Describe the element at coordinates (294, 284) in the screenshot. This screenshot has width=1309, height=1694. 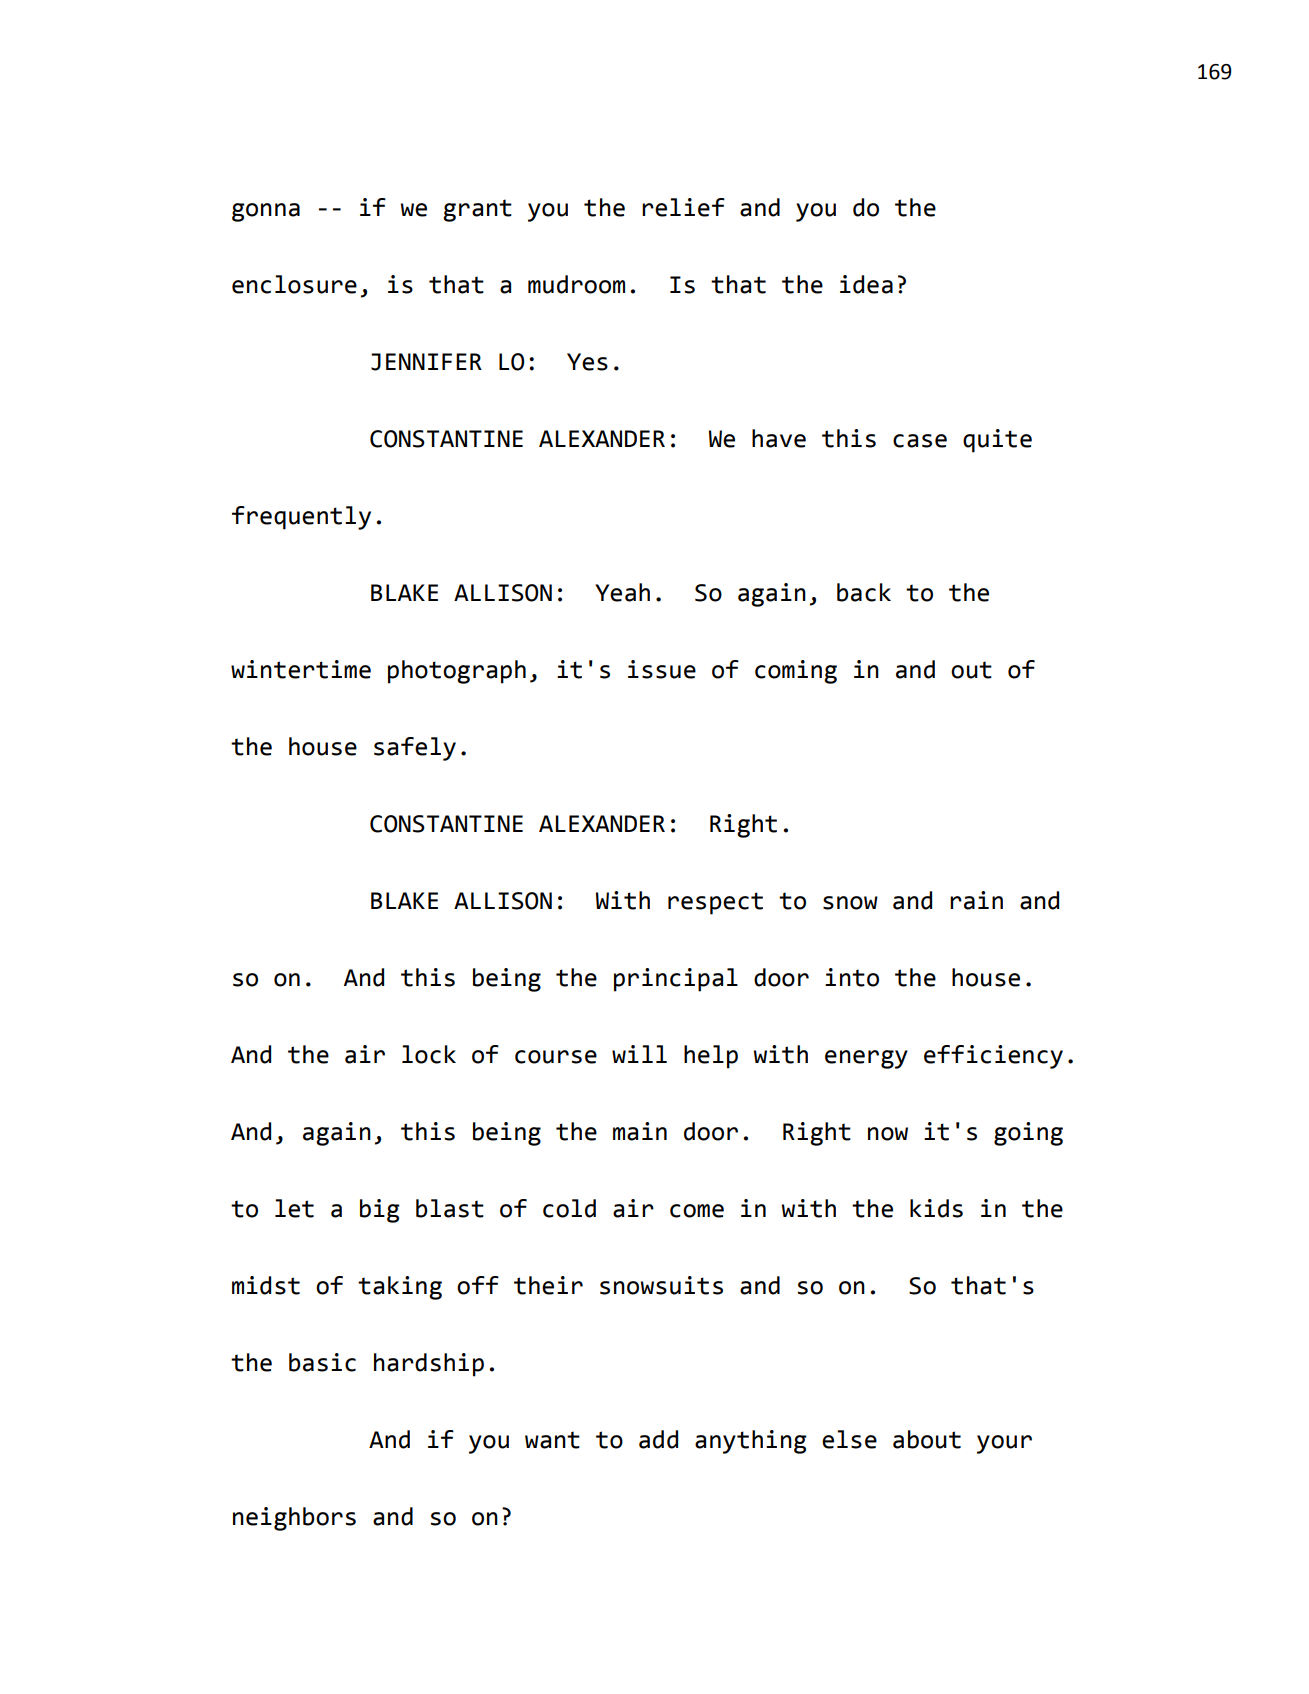
I see `enclosure` at that location.
